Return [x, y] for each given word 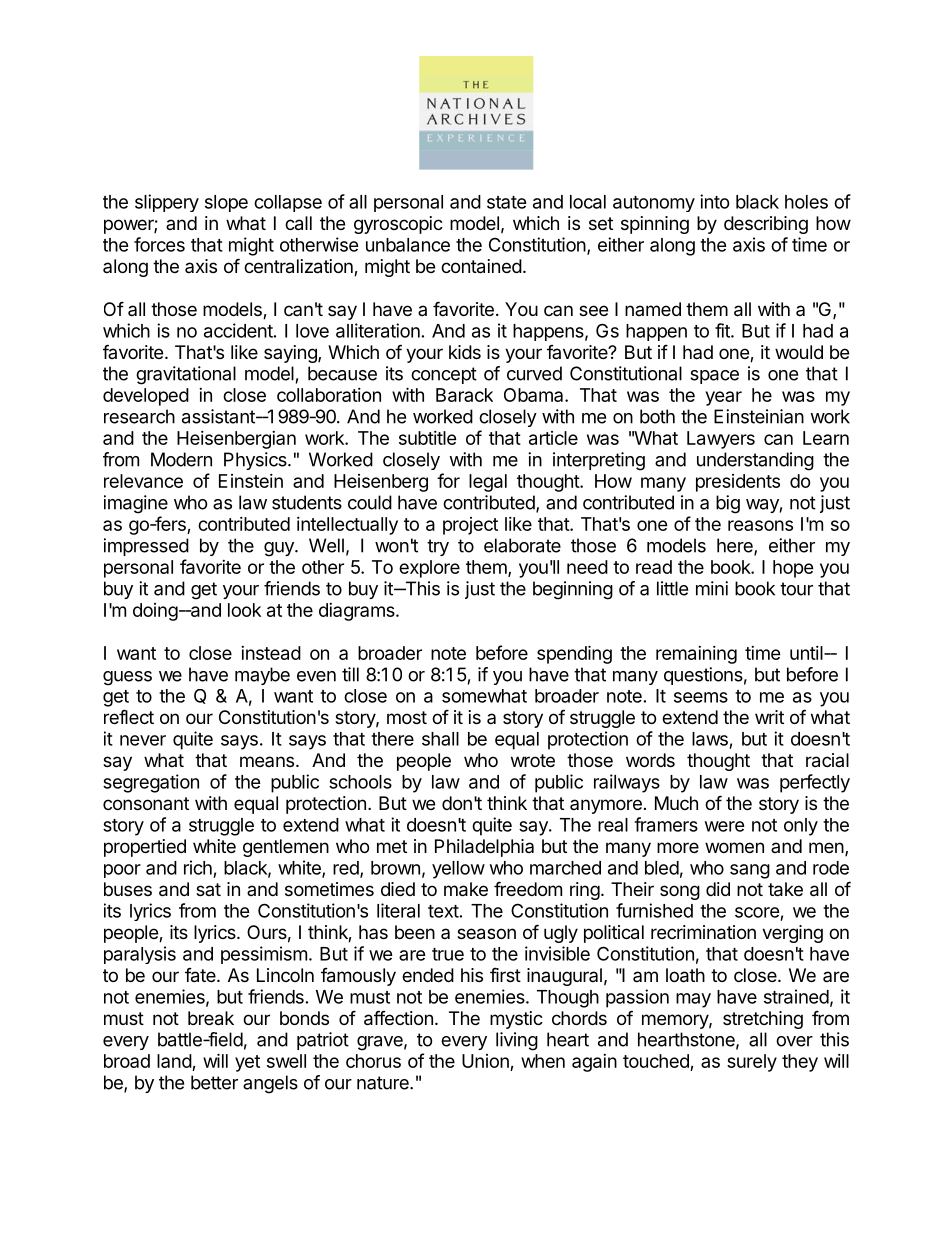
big [728, 504]
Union [486, 1062]
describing [766, 225]
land [175, 1062]
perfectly [815, 783]
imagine [136, 504]
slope [226, 203]
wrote [533, 760]
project [470, 526]
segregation [151, 783]
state [507, 202]
